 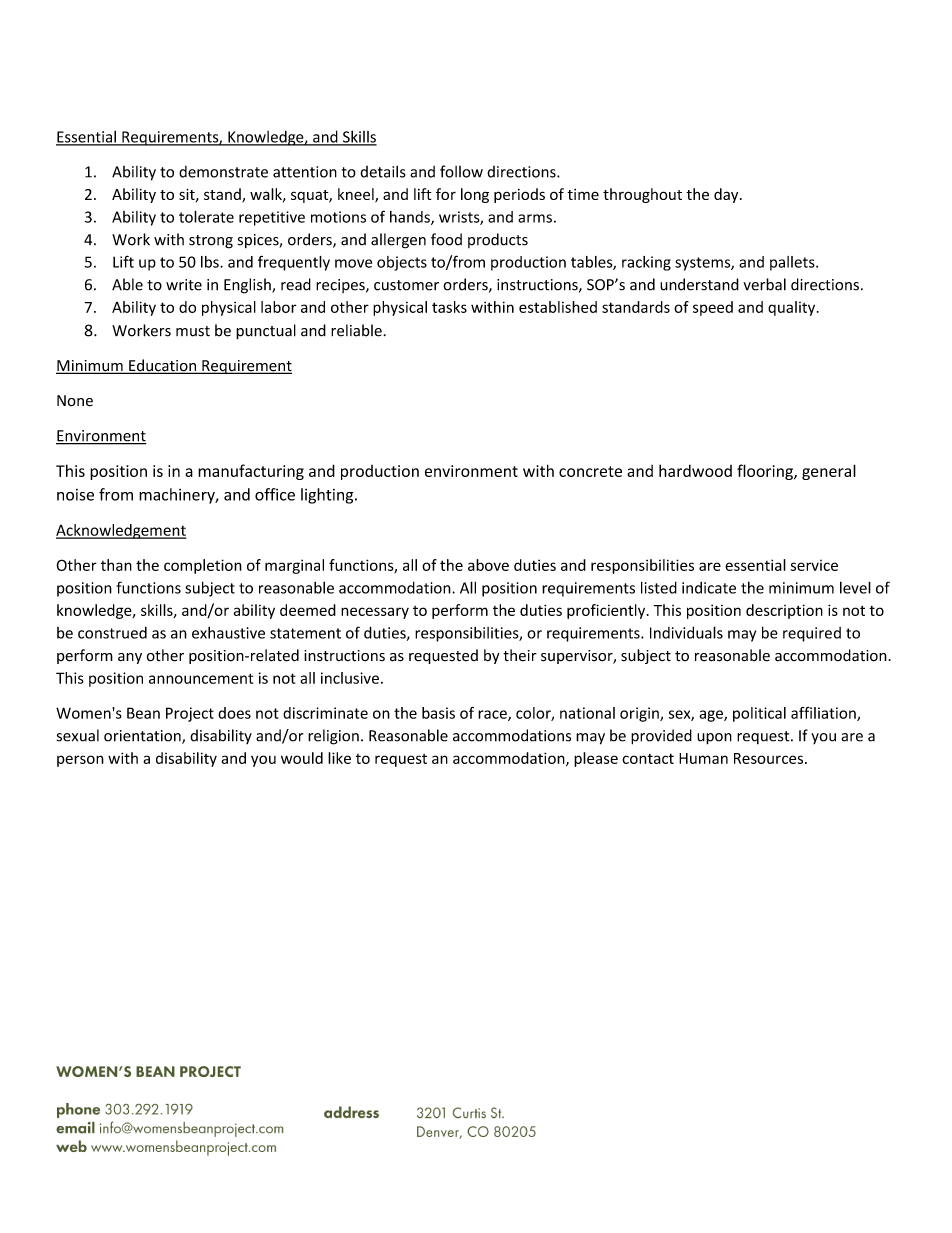 I want to click on concrete, so click(x=590, y=471).
